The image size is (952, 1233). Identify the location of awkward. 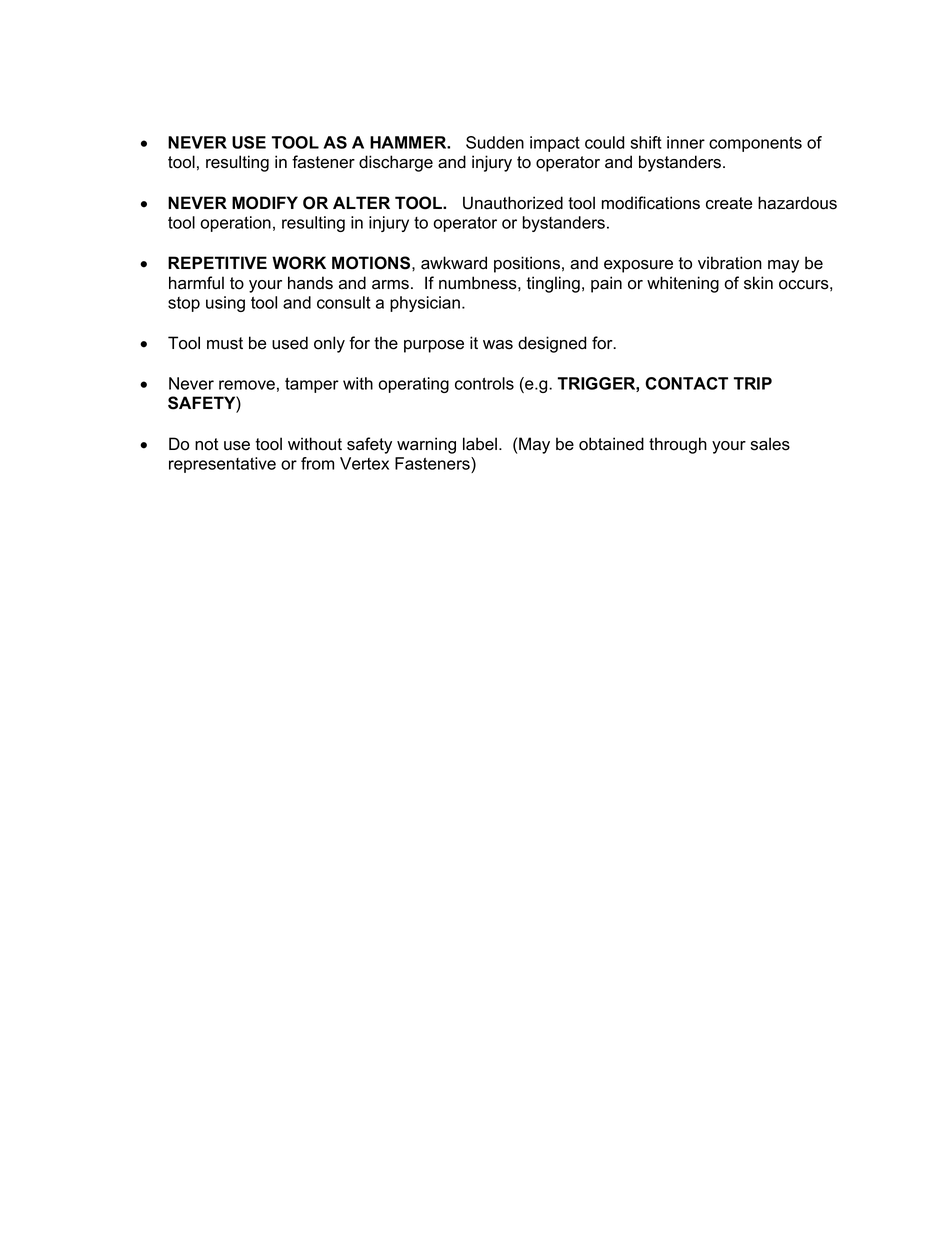
(454, 263).
